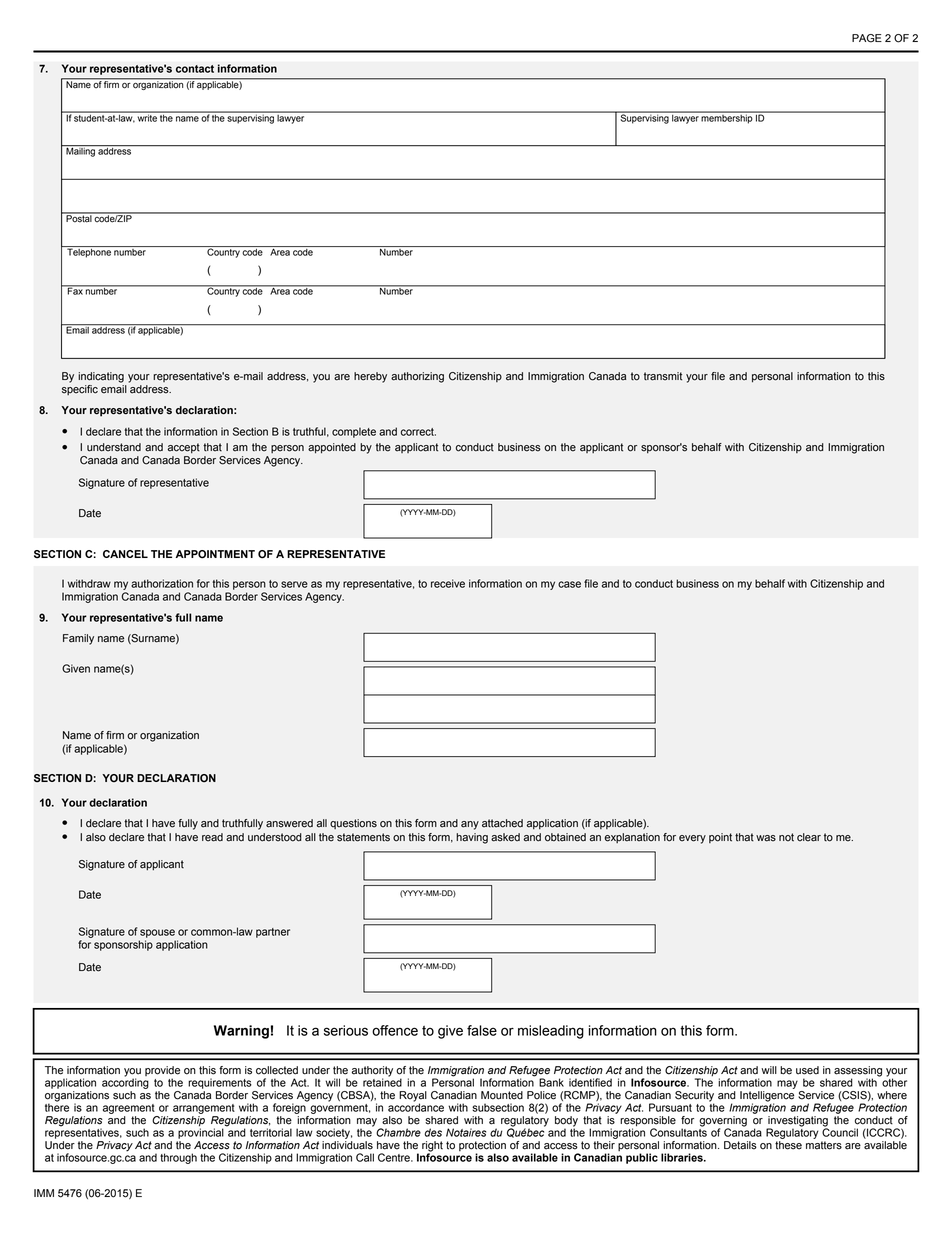 The width and height of the image is (952, 1233). Describe the element at coordinates (195, 69) in the image. I see `contact` at that location.
